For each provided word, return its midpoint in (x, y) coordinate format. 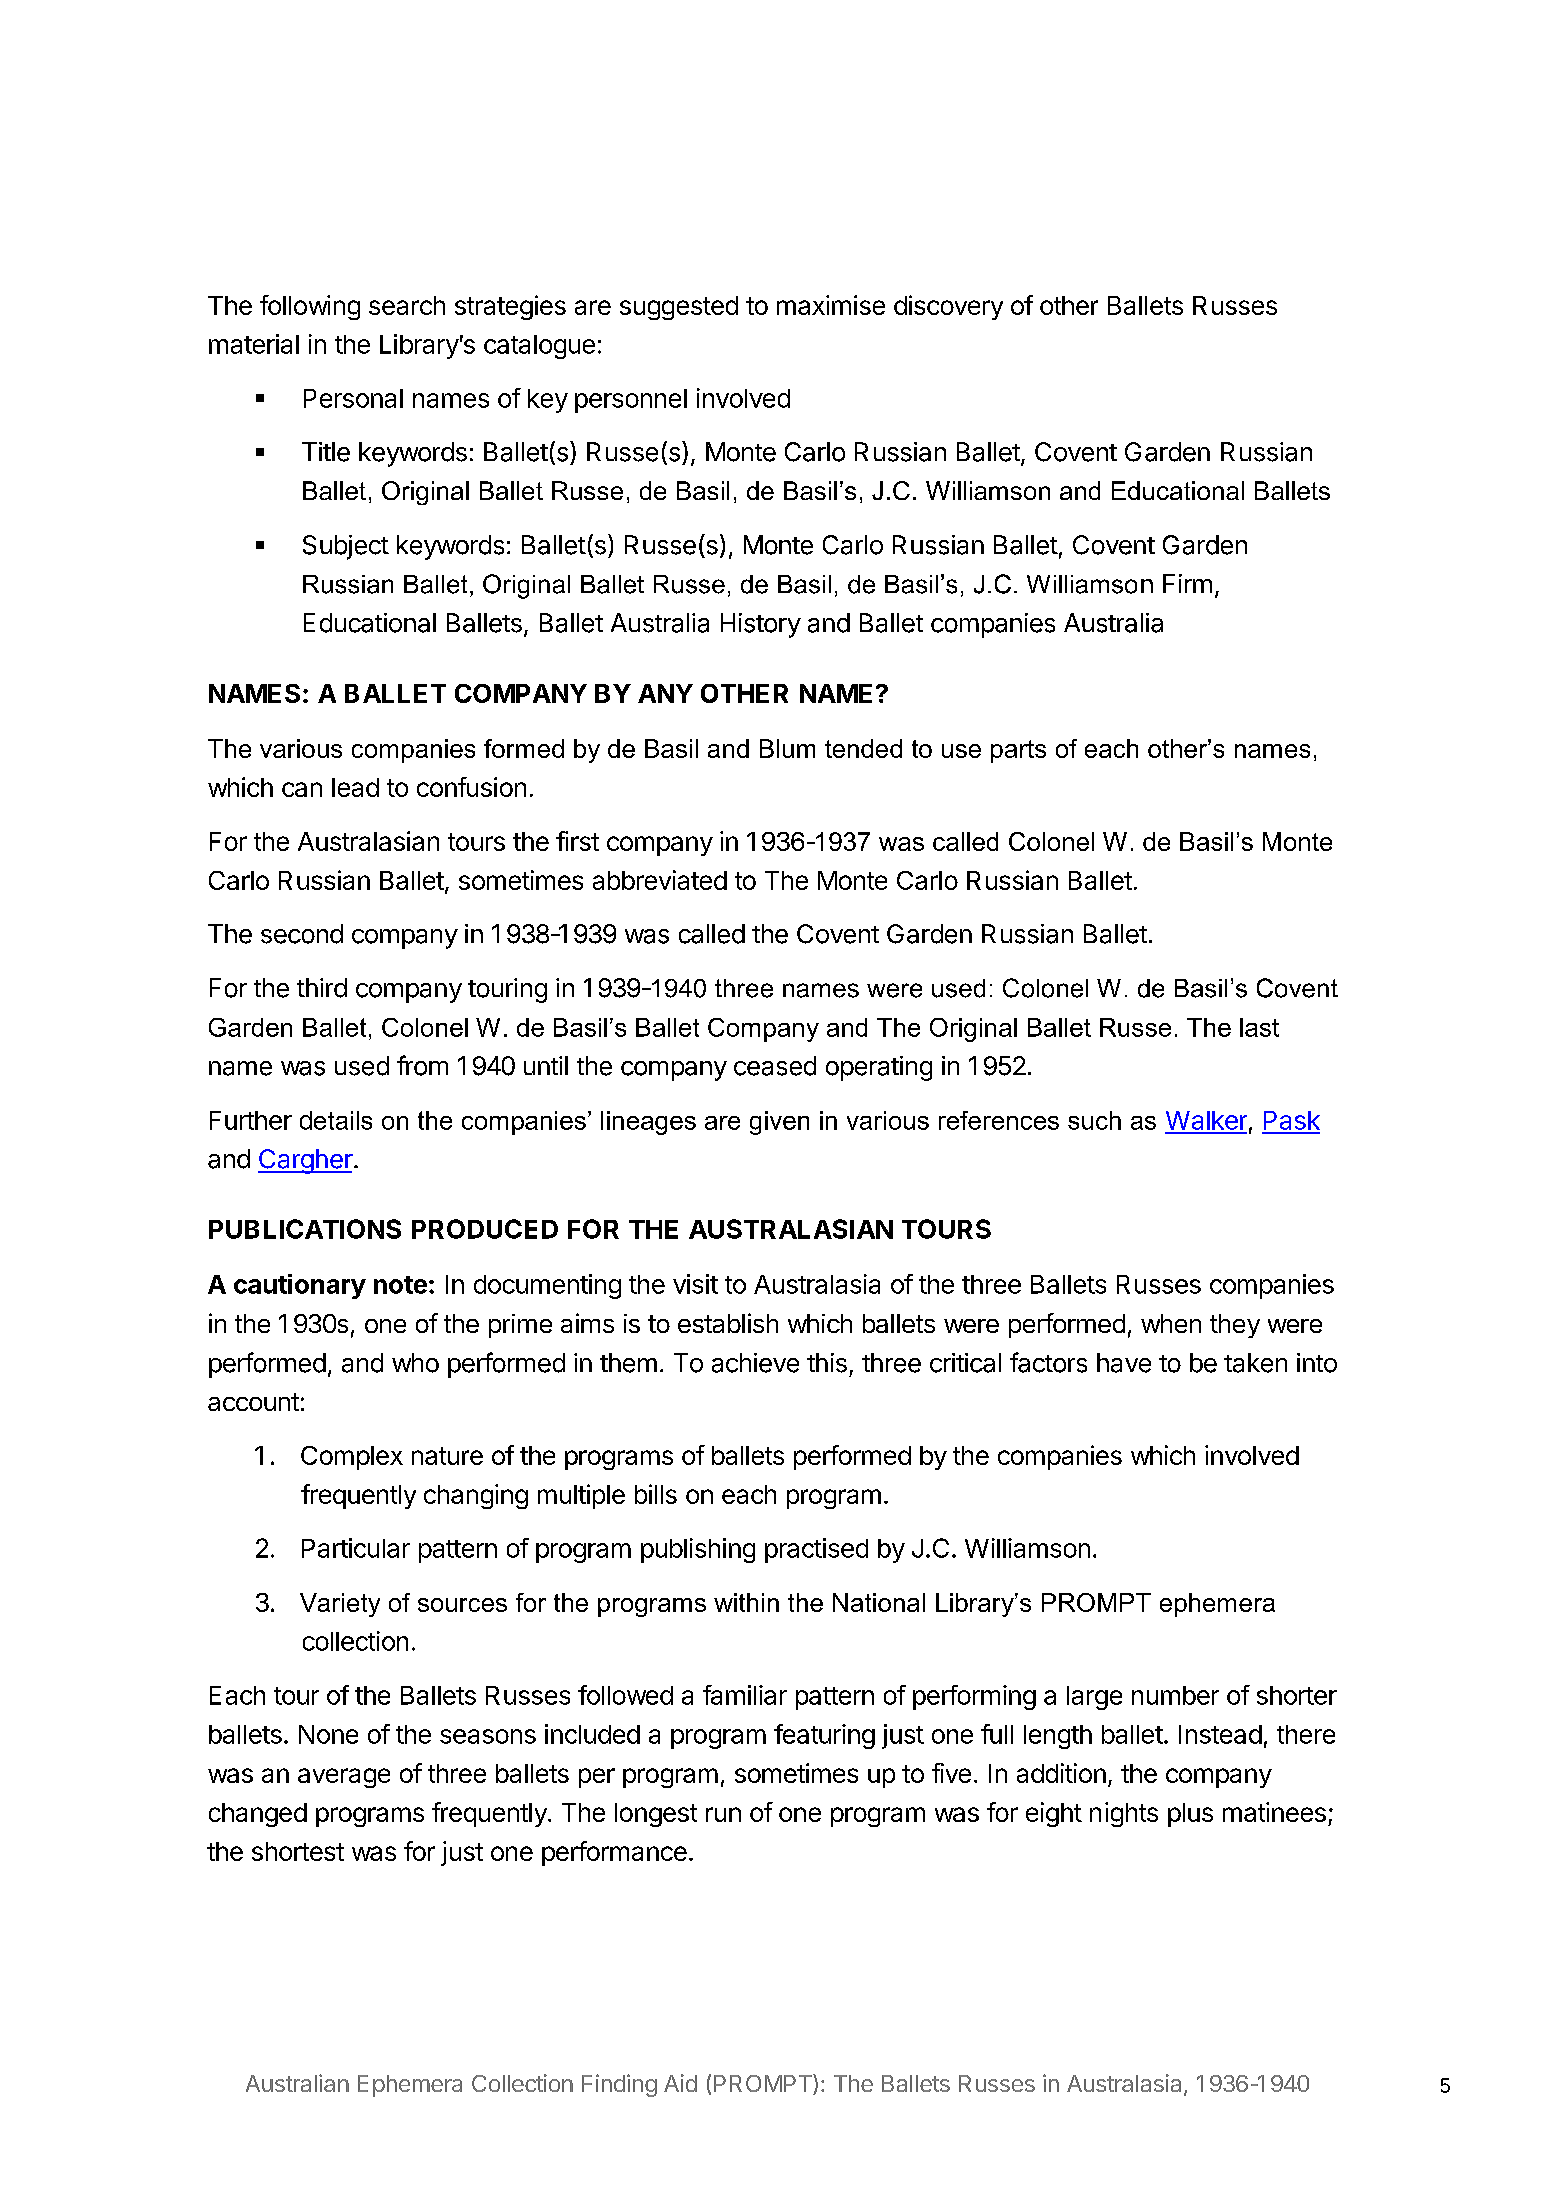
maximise (831, 305)
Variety (340, 1605)
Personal (353, 398)
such (1094, 1120)
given (779, 1123)
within (746, 1602)
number (1175, 1695)
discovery (948, 307)
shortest (298, 1851)
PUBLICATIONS (305, 1229)
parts (1018, 751)
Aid (680, 2083)
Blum (787, 748)
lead (355, 787)
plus (1190, 1815)
